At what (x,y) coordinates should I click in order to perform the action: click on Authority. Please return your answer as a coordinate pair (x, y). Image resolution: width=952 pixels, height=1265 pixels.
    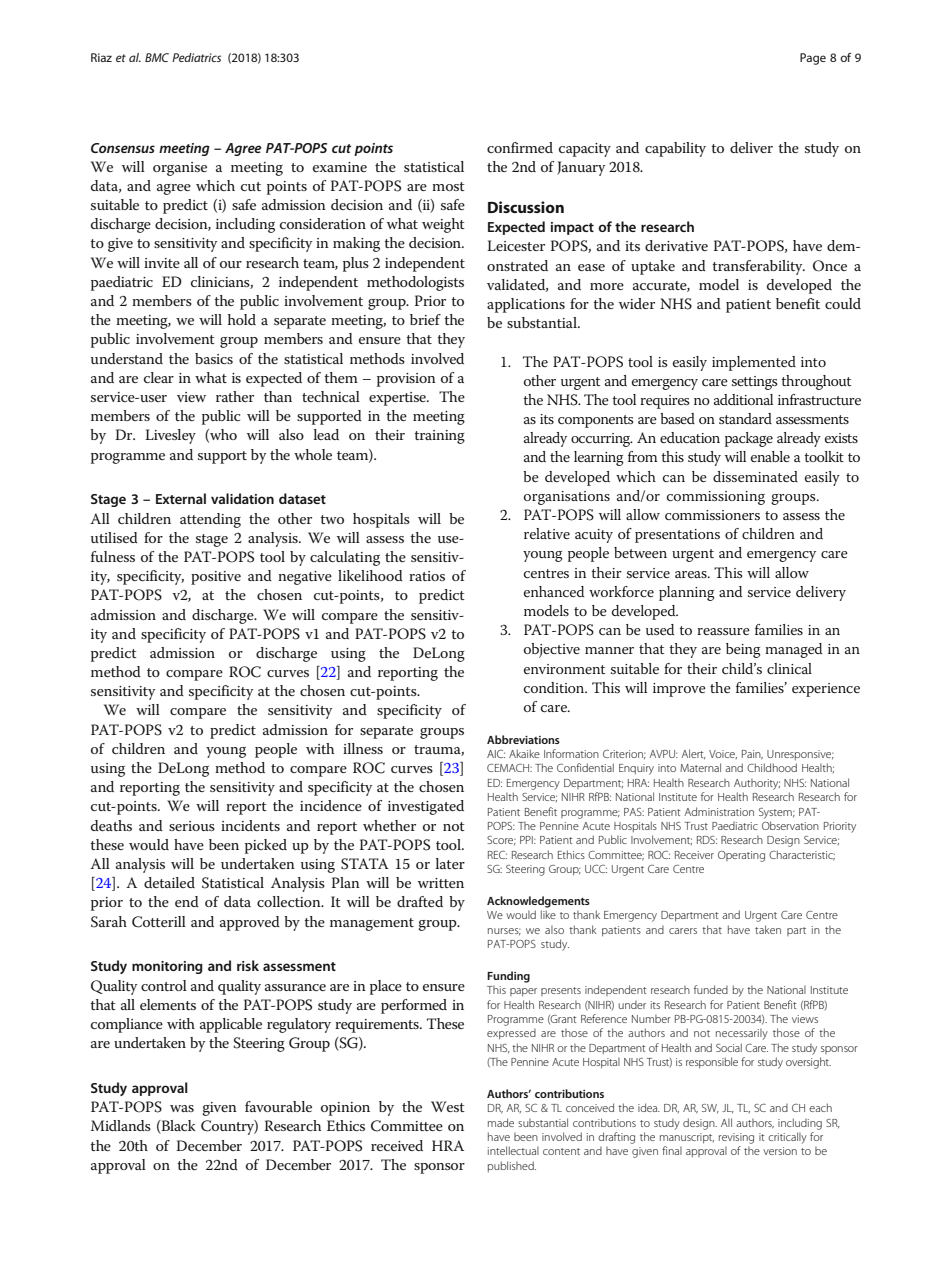
    Looking at the image, I should click on (757, 784).
